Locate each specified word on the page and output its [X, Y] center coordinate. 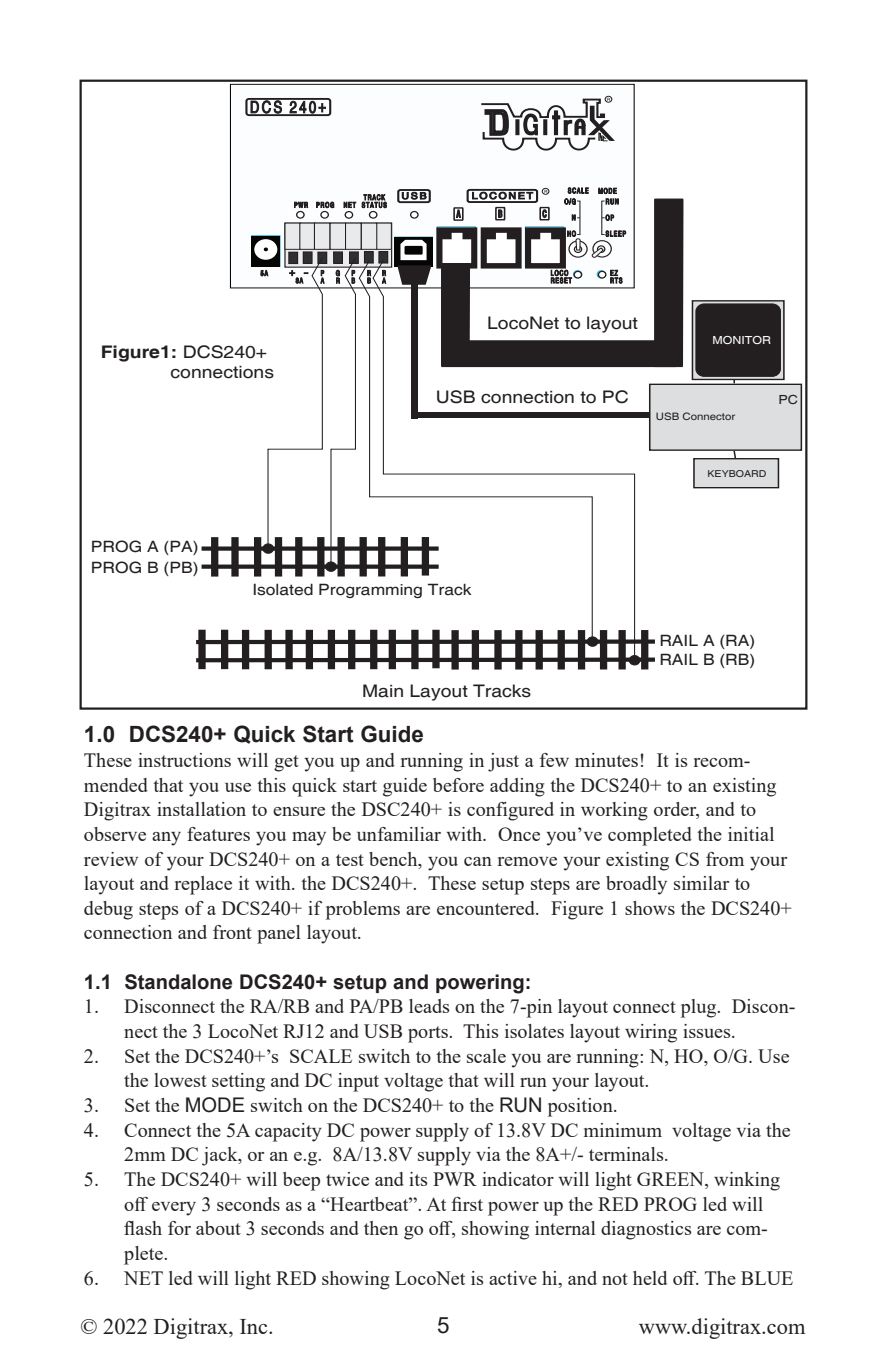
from [725, 859]
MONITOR [742, 340]
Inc [255, 1326]
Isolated [283, 589]
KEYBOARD [737, 473]
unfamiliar [399, 834]
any [166, 839]
